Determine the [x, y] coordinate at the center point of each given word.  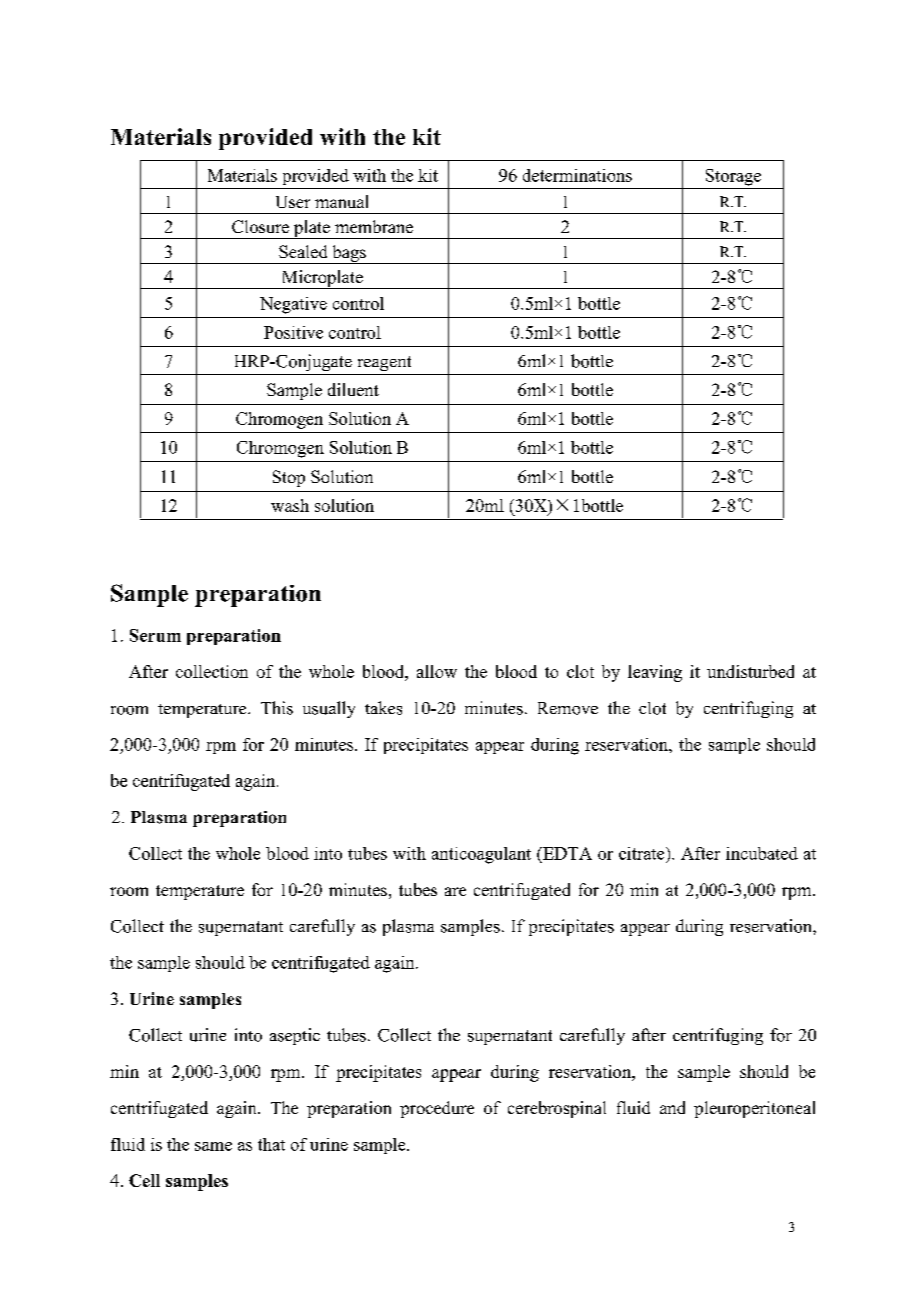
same [213, 1146]
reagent [384, 363]
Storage [733, 177]
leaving [655, 673]
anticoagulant [481, 855]
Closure [260, 226]
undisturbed [750, 671]
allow [437, 671]
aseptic [295, 1036]
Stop [289, 478]
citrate [643, 853]
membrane [374, 226]
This [277, 708]
